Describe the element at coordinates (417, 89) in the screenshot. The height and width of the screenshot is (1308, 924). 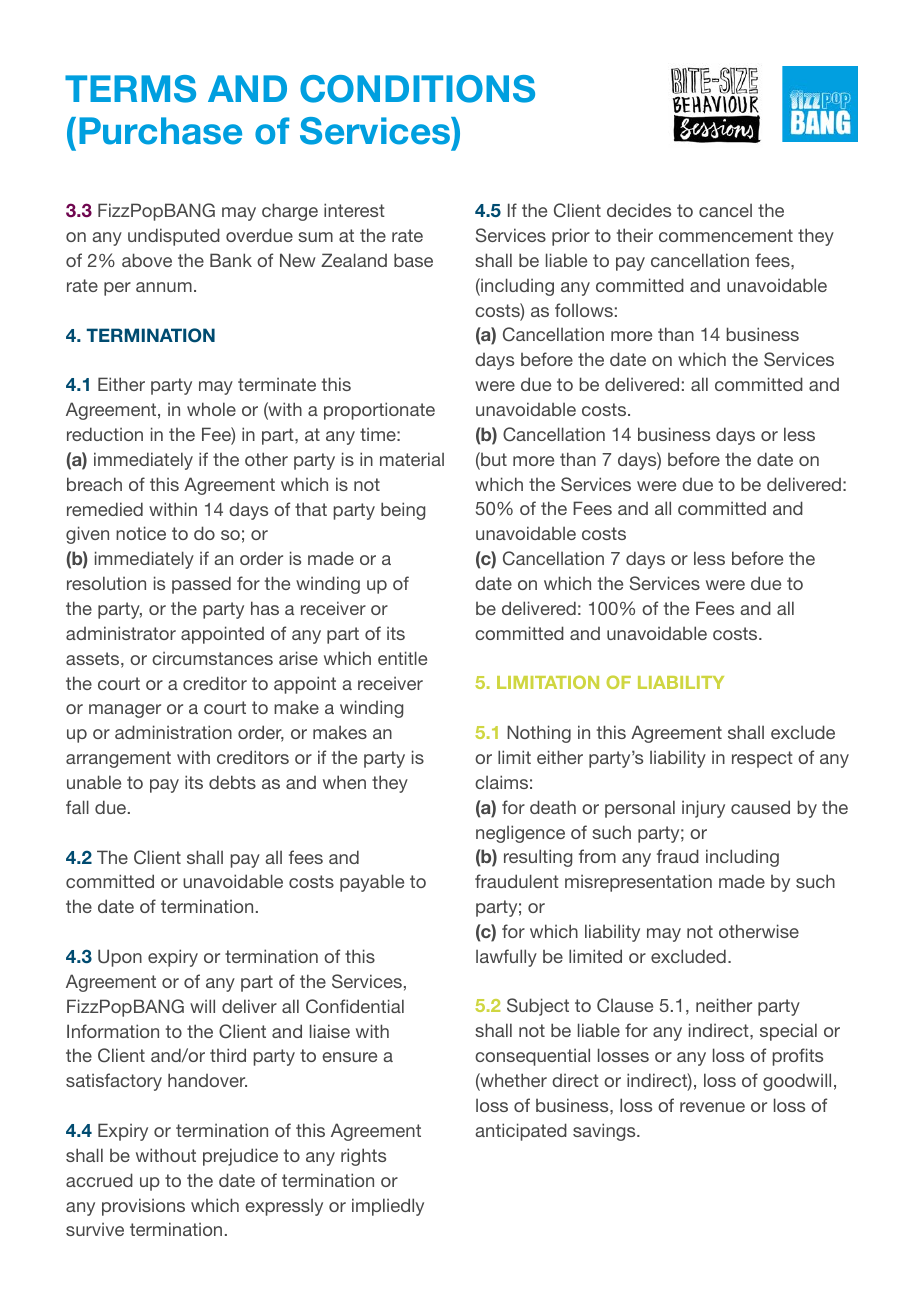
I see `CONDITIONS` at that location.
